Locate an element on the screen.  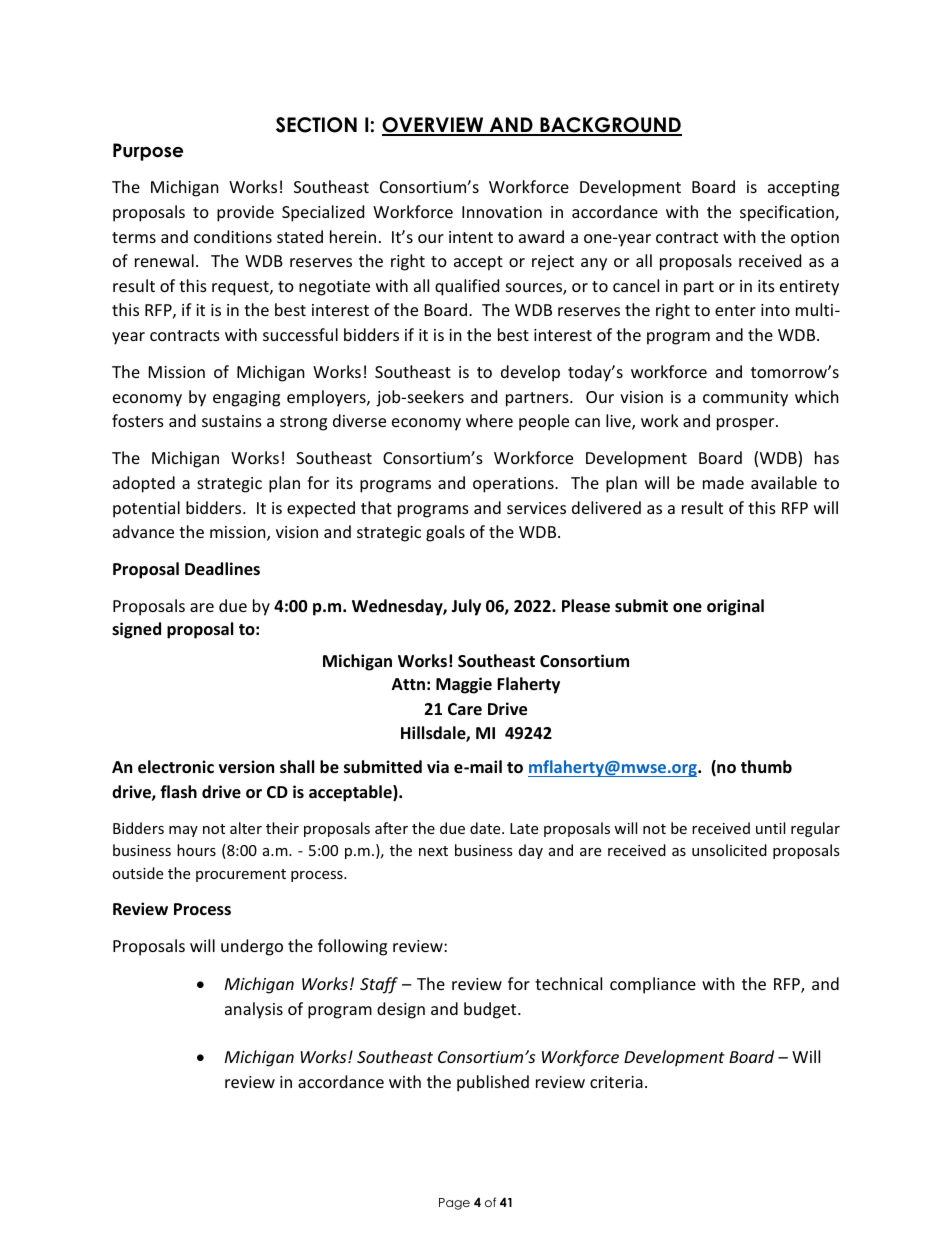
compliance is located at coordinates (653, 985).
